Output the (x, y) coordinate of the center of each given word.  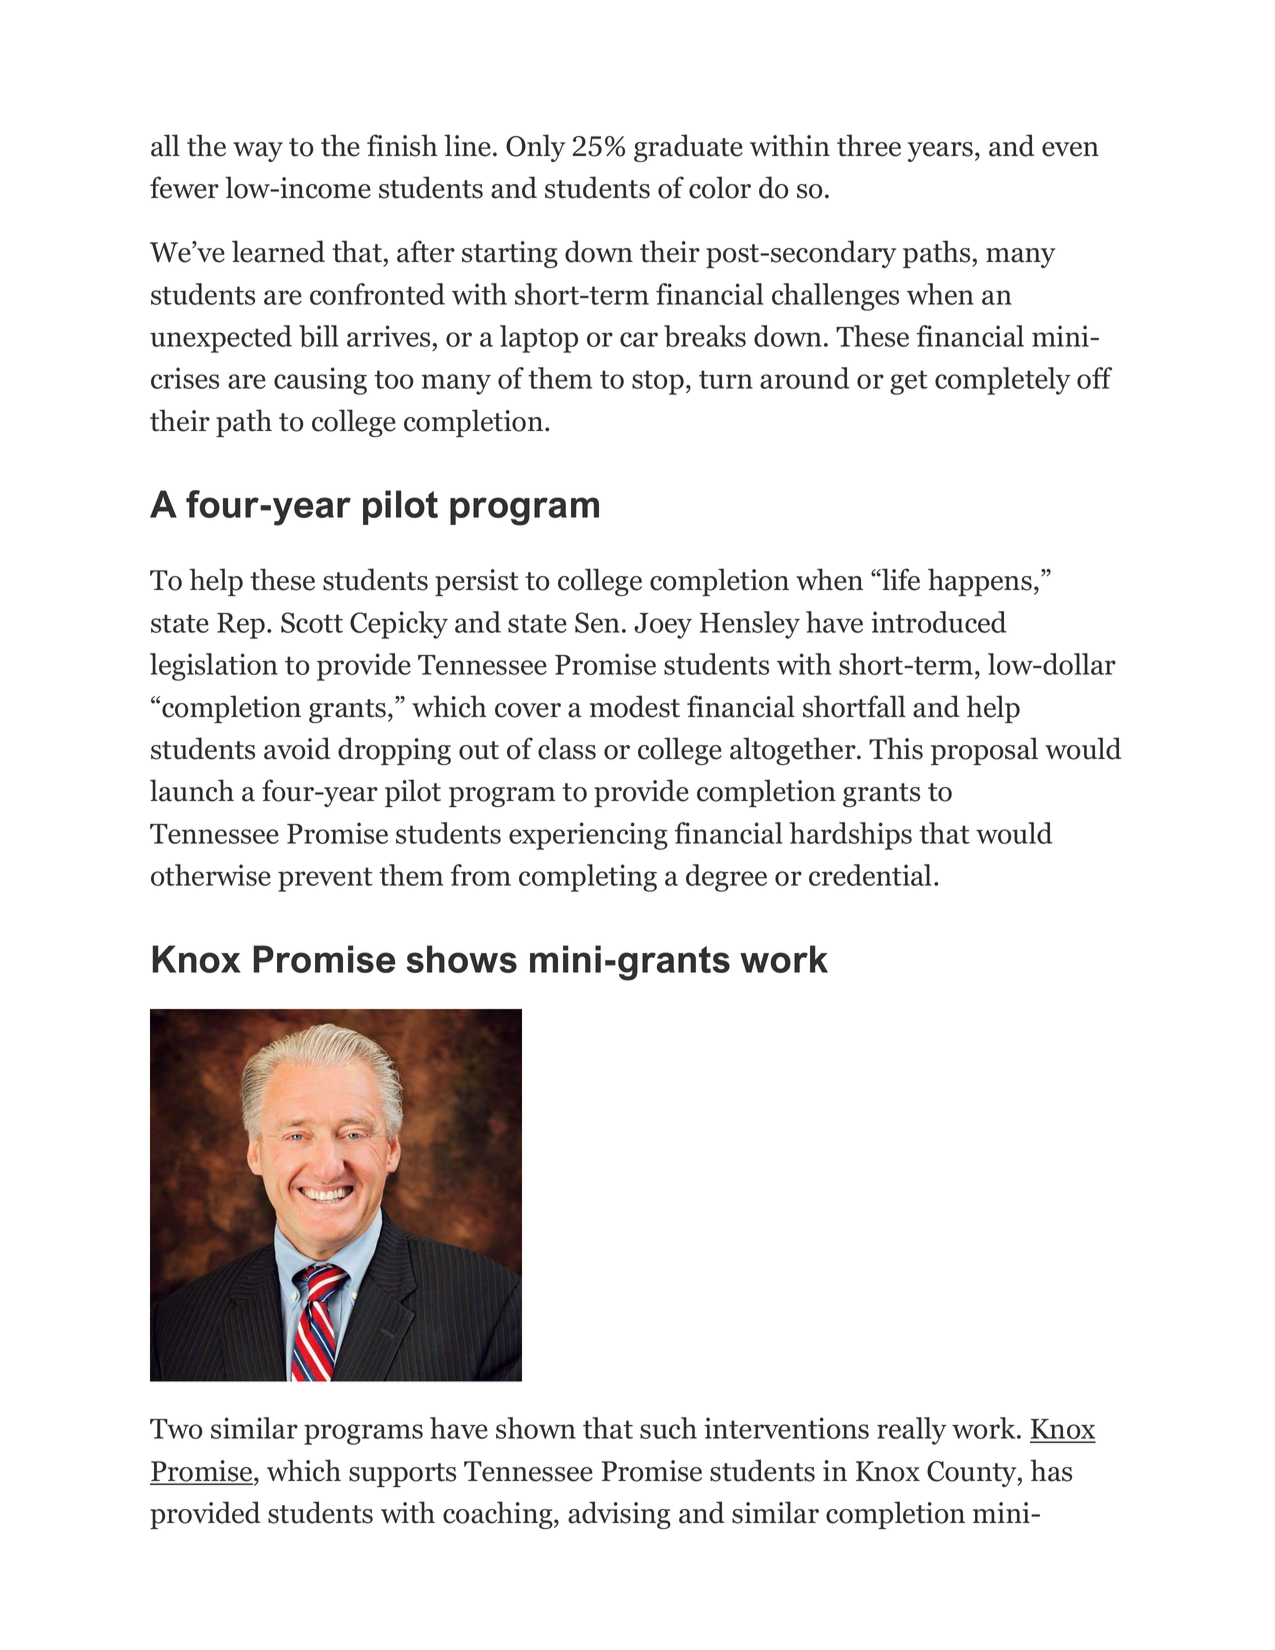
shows (461, 959)
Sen (597, 622)
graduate (688, 148)
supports (402, 1475)
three (869, 145)
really (912, 1431)
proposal (984, 751)
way (258, 152)
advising (619, 1515)
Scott (312, 622)
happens (980, 582)
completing (588, 878)
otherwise (211, 875)
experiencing (588, 836)
